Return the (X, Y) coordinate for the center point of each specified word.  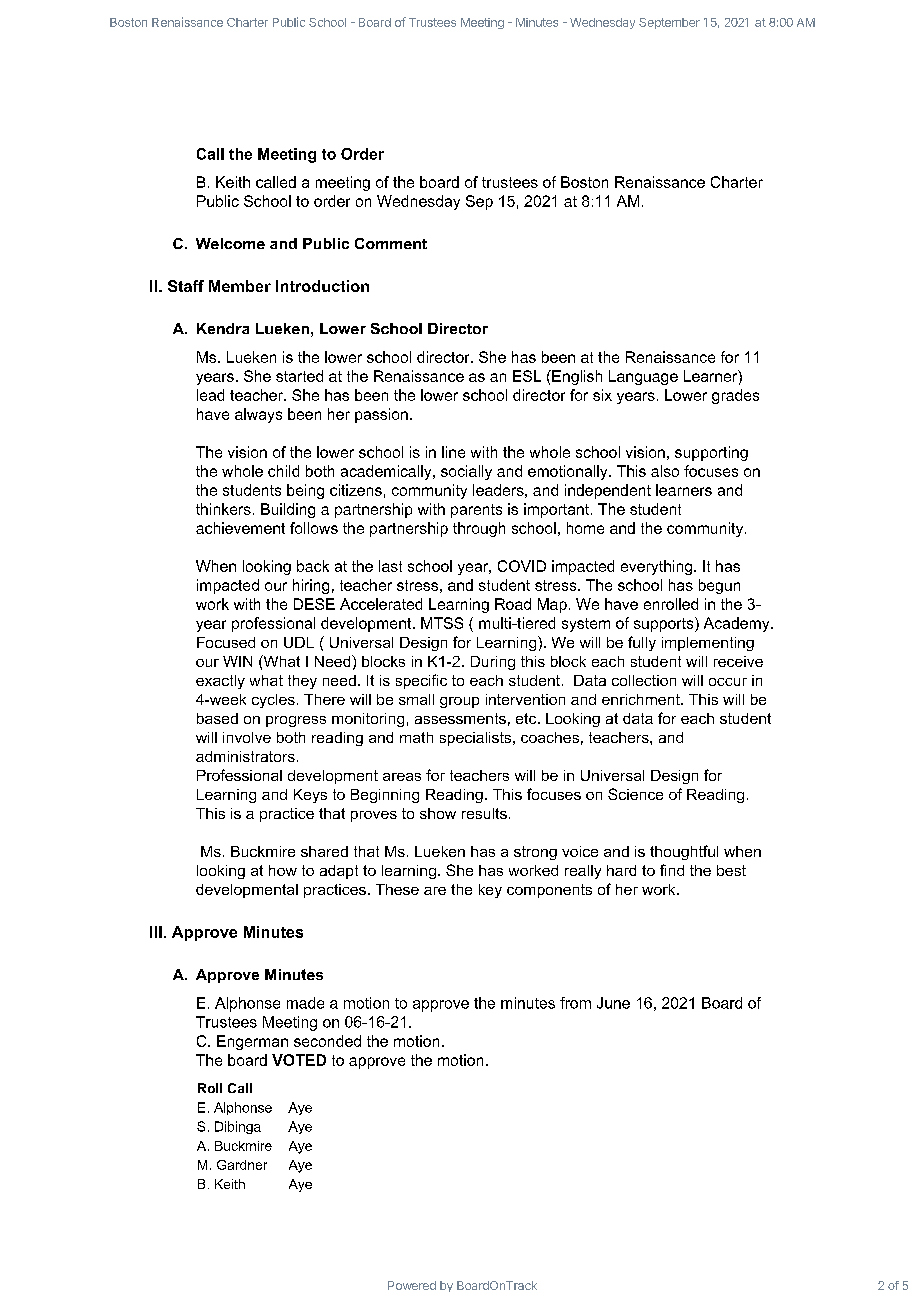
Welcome (230, 243)
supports (665, 624)
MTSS (442, 623)
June (613, 1003)
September (669, 23)
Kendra (223, 328)
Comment (391, 243)
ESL (527, 376)
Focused (226, 642)
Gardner (242, 1165)
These (397, 889)
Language (643, 377)
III (156, 932)
